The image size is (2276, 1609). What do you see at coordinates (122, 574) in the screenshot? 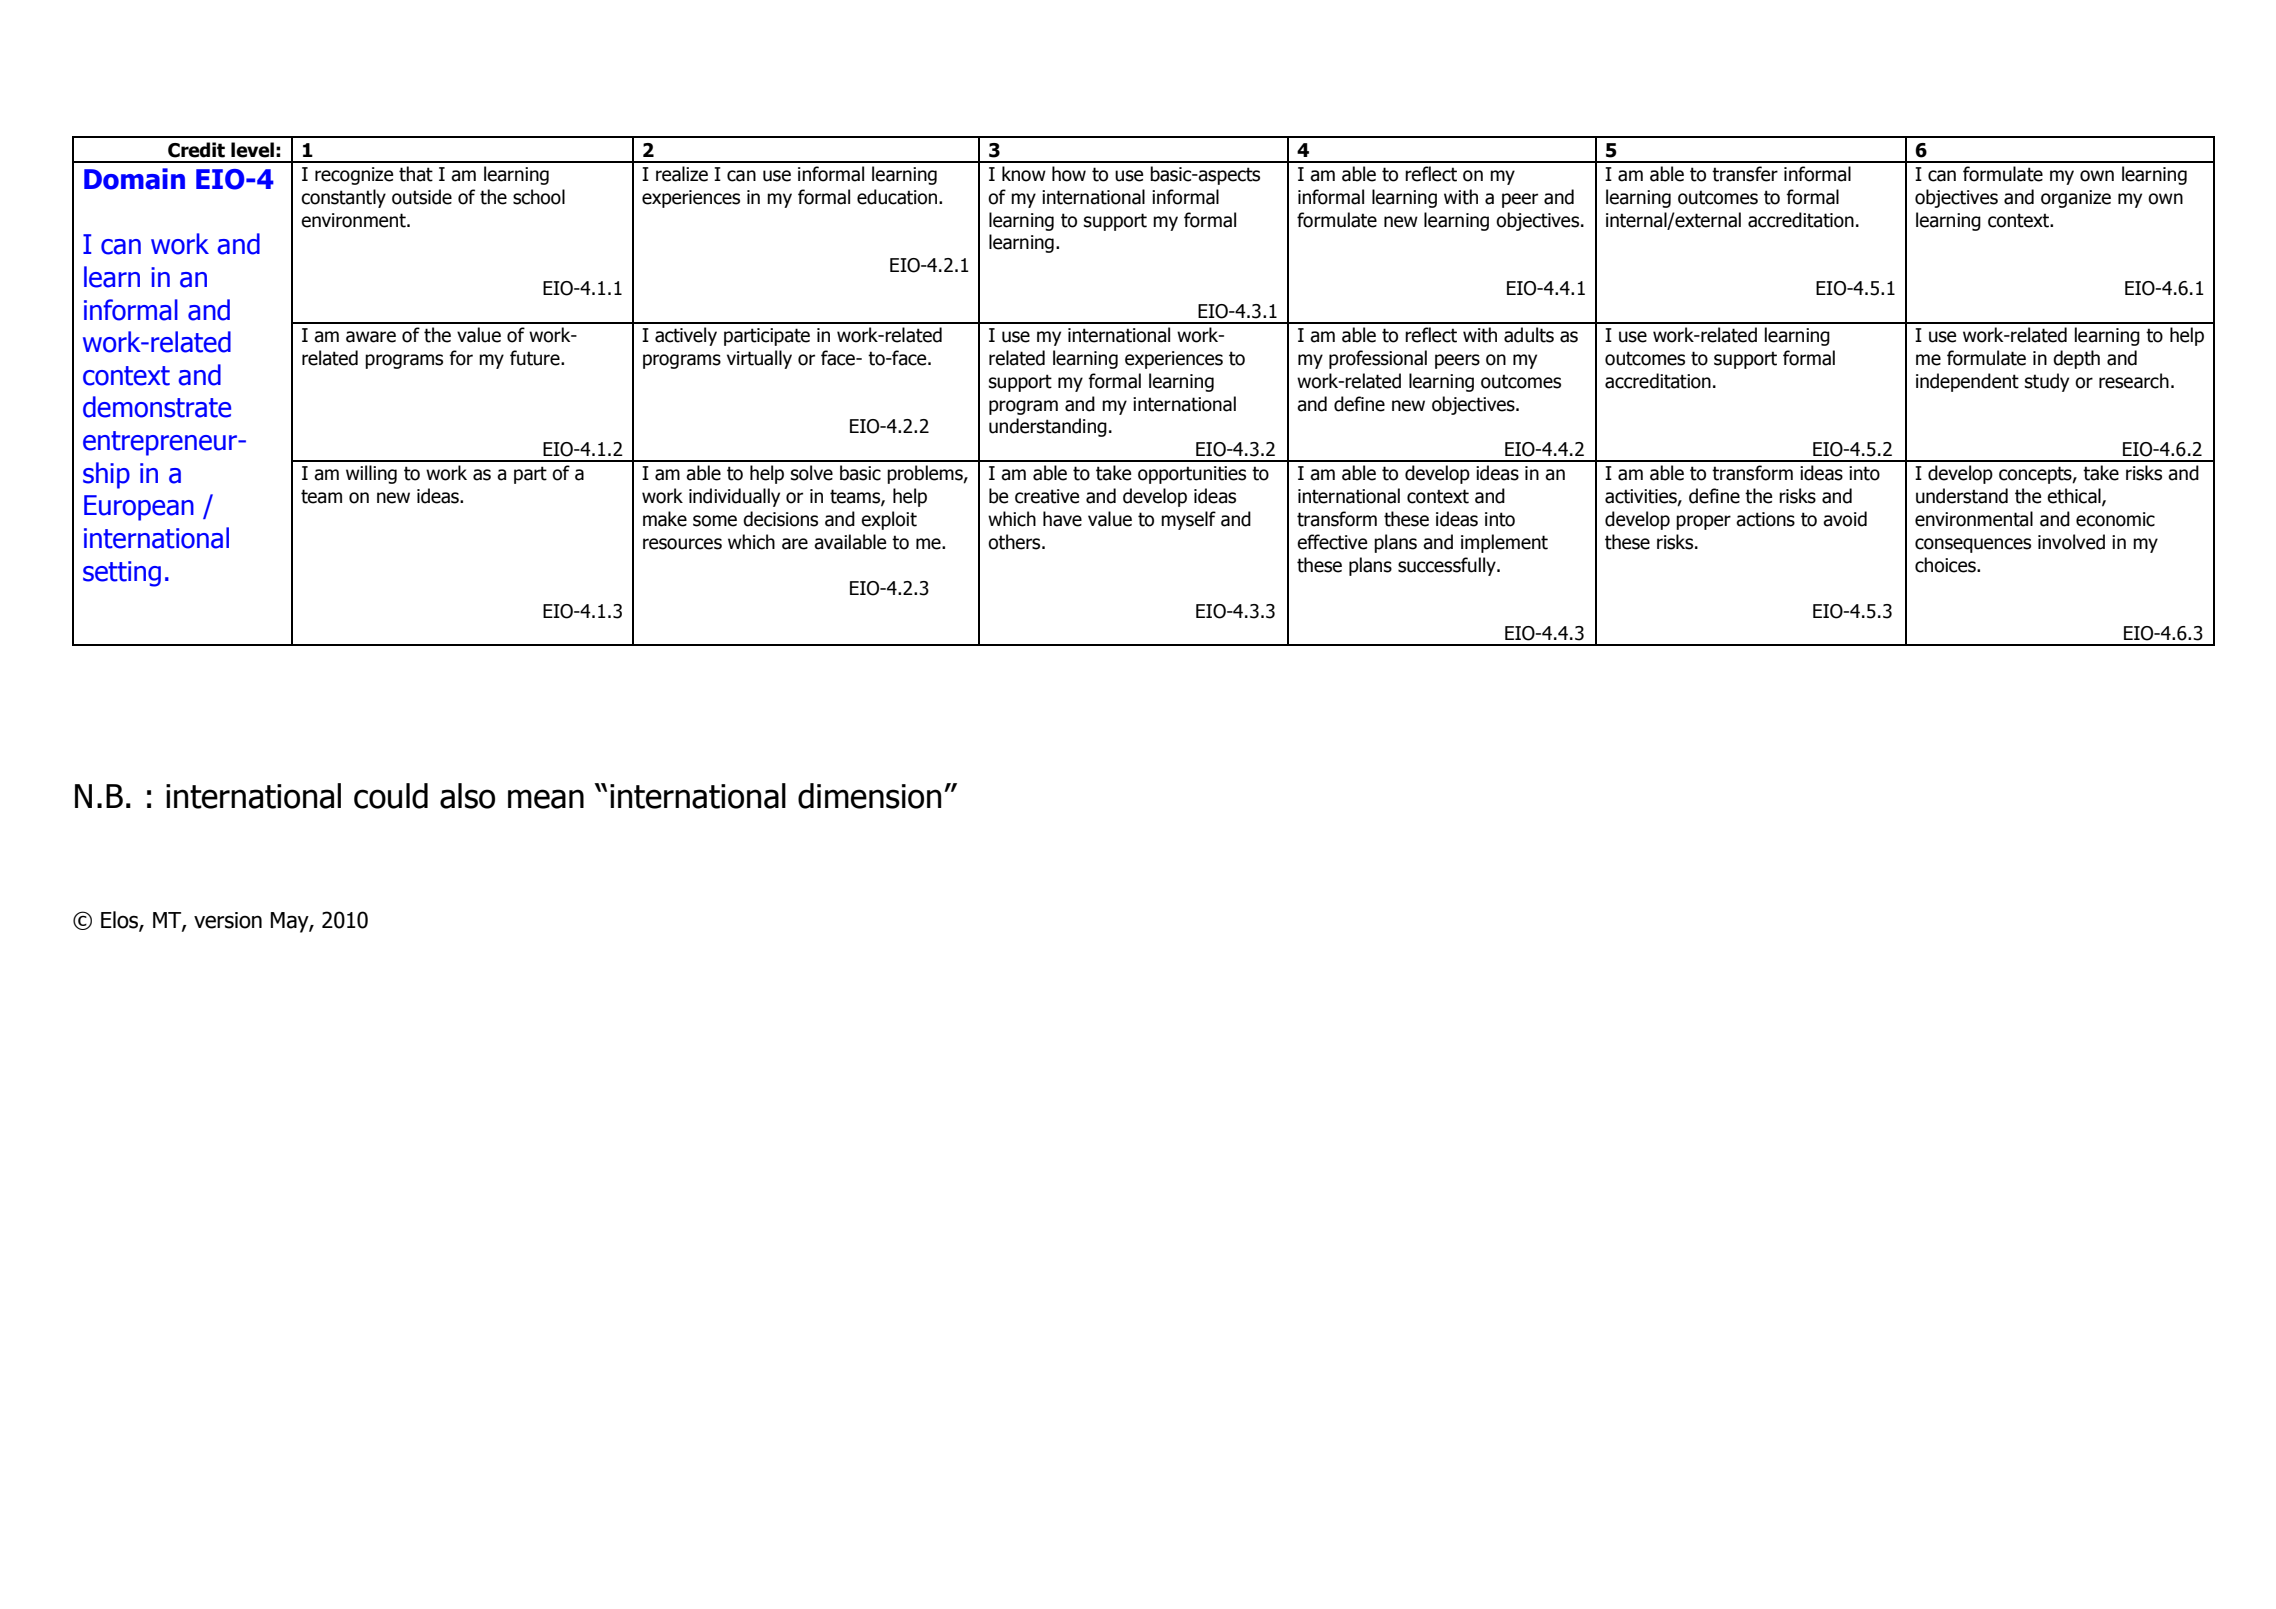
I see `setting` at bounding box center [122, 574].
